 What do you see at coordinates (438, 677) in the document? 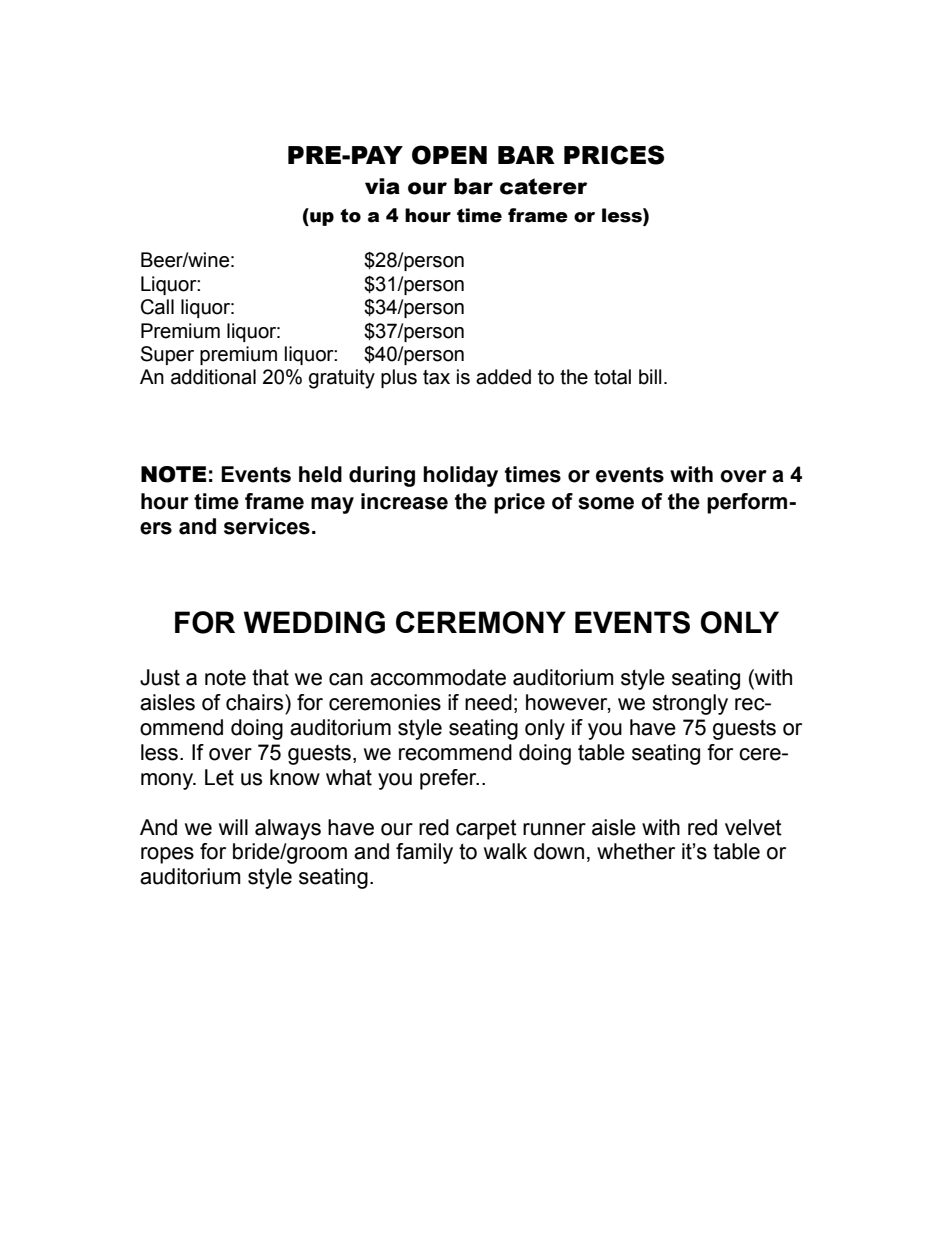
I see `accommodate` at bounding box center [438, 677].
